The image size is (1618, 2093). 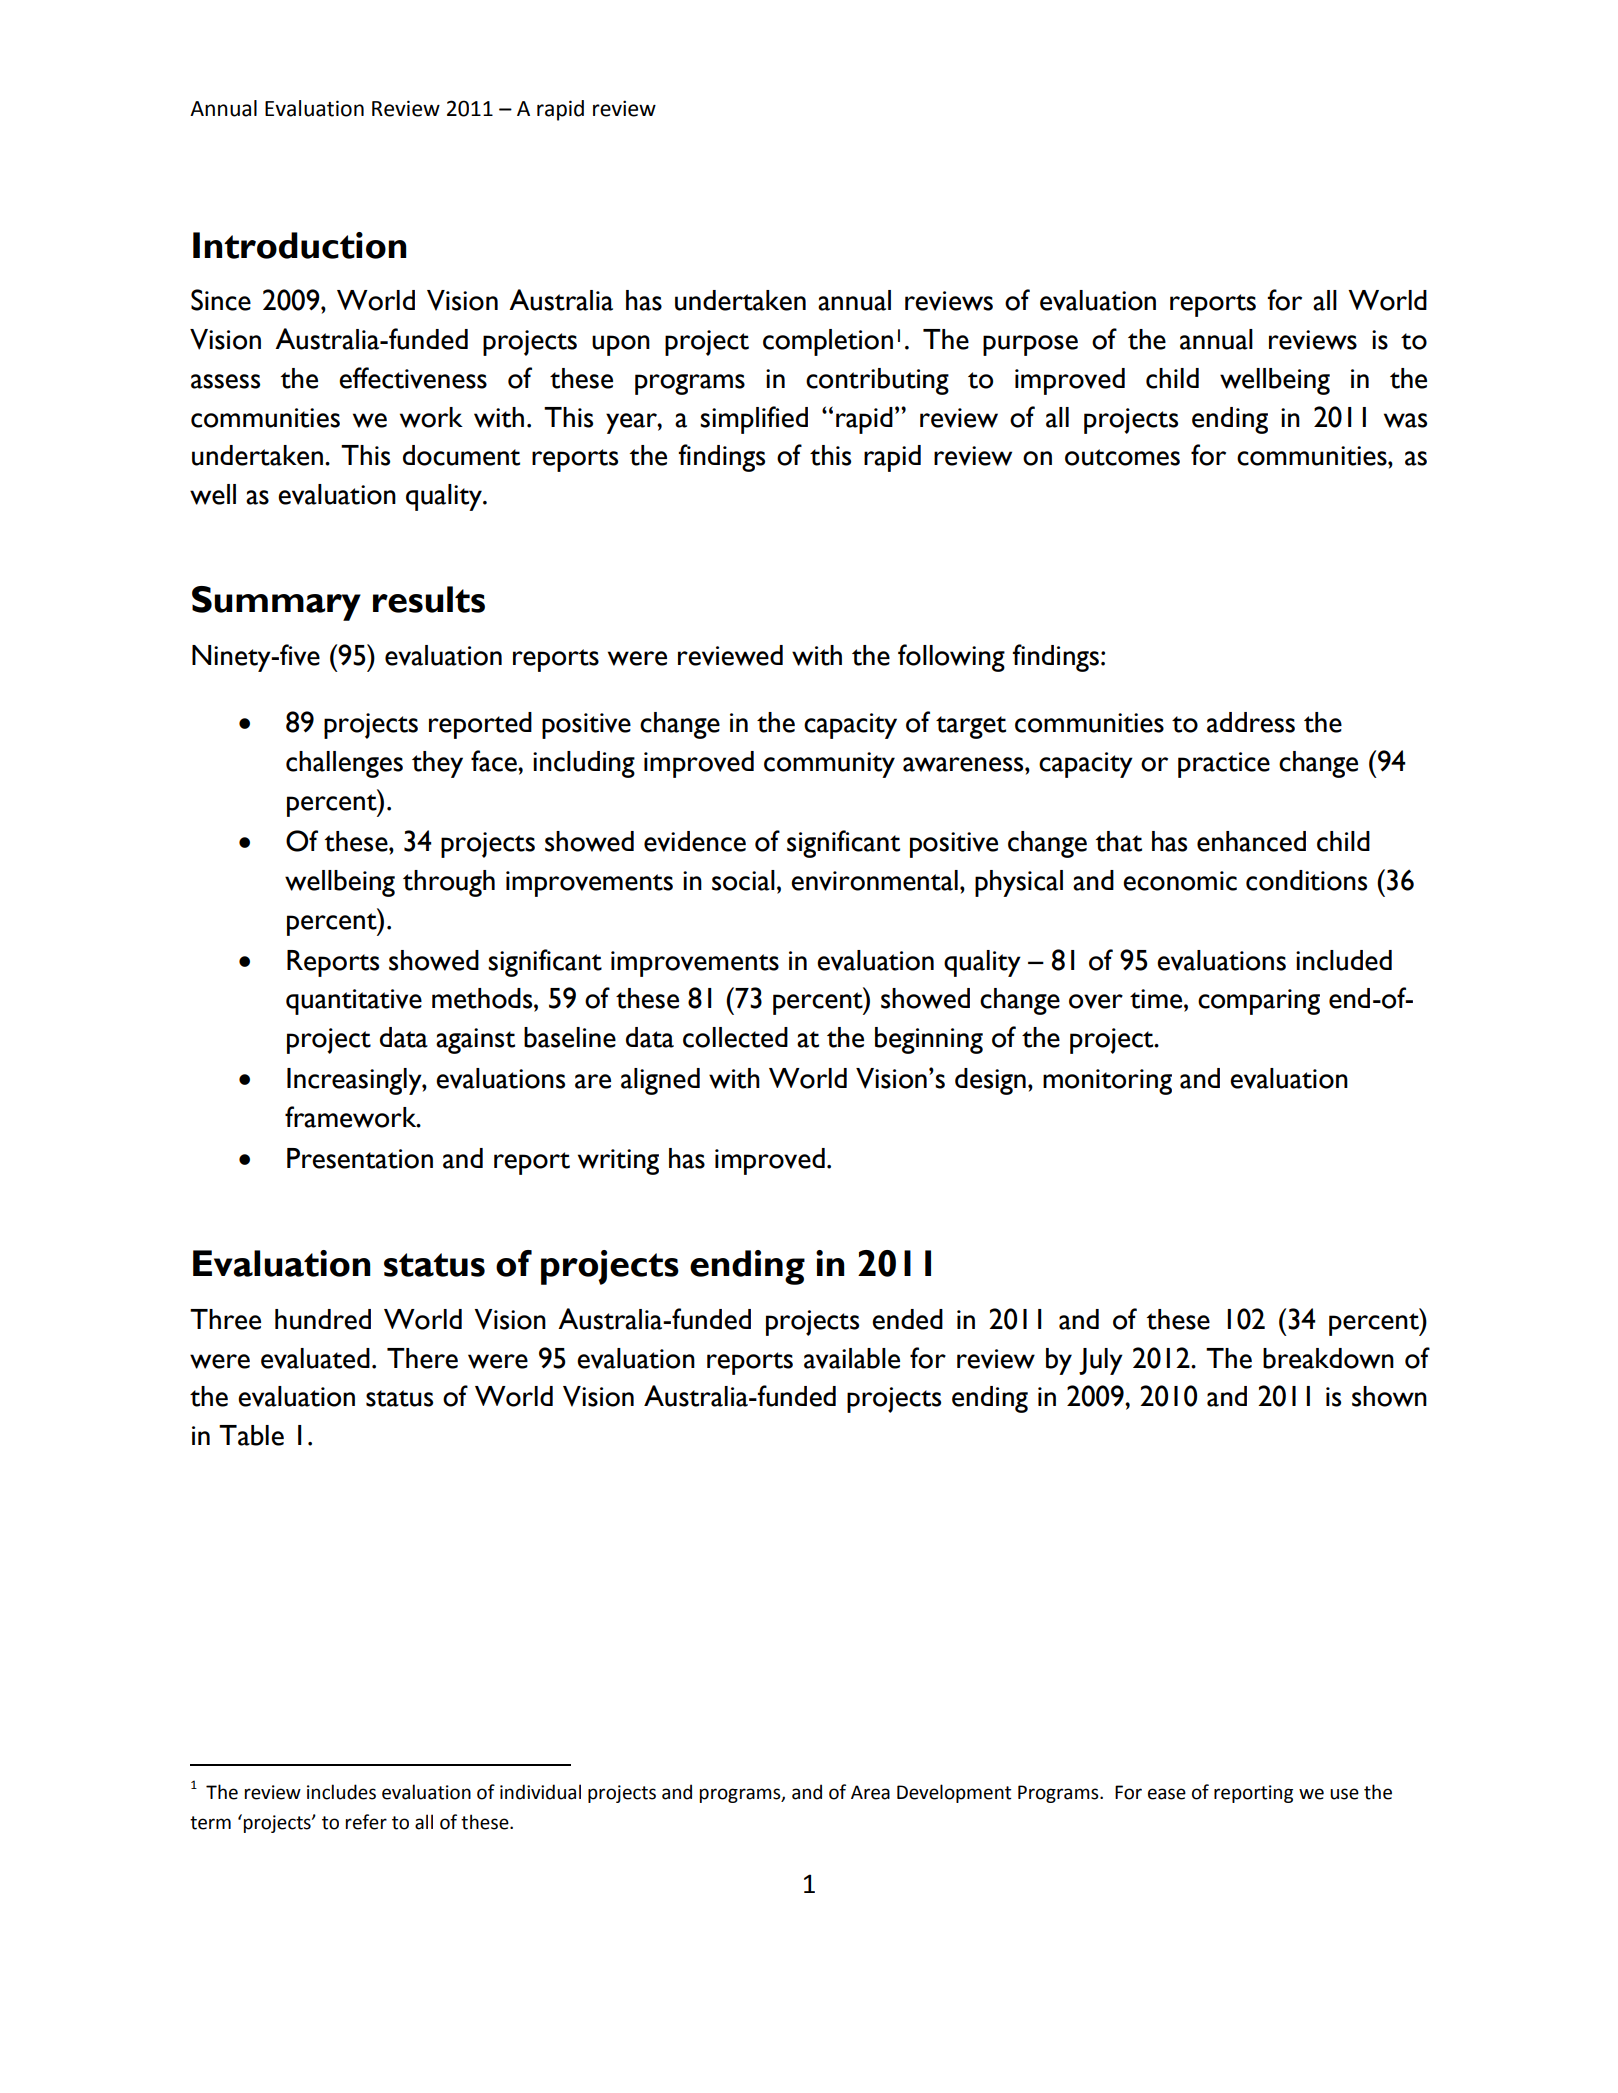 What do you see at coordinates (1328, 1358) in the screenshot?
I see `breakdown` at bounding box center [1328, 1358].
